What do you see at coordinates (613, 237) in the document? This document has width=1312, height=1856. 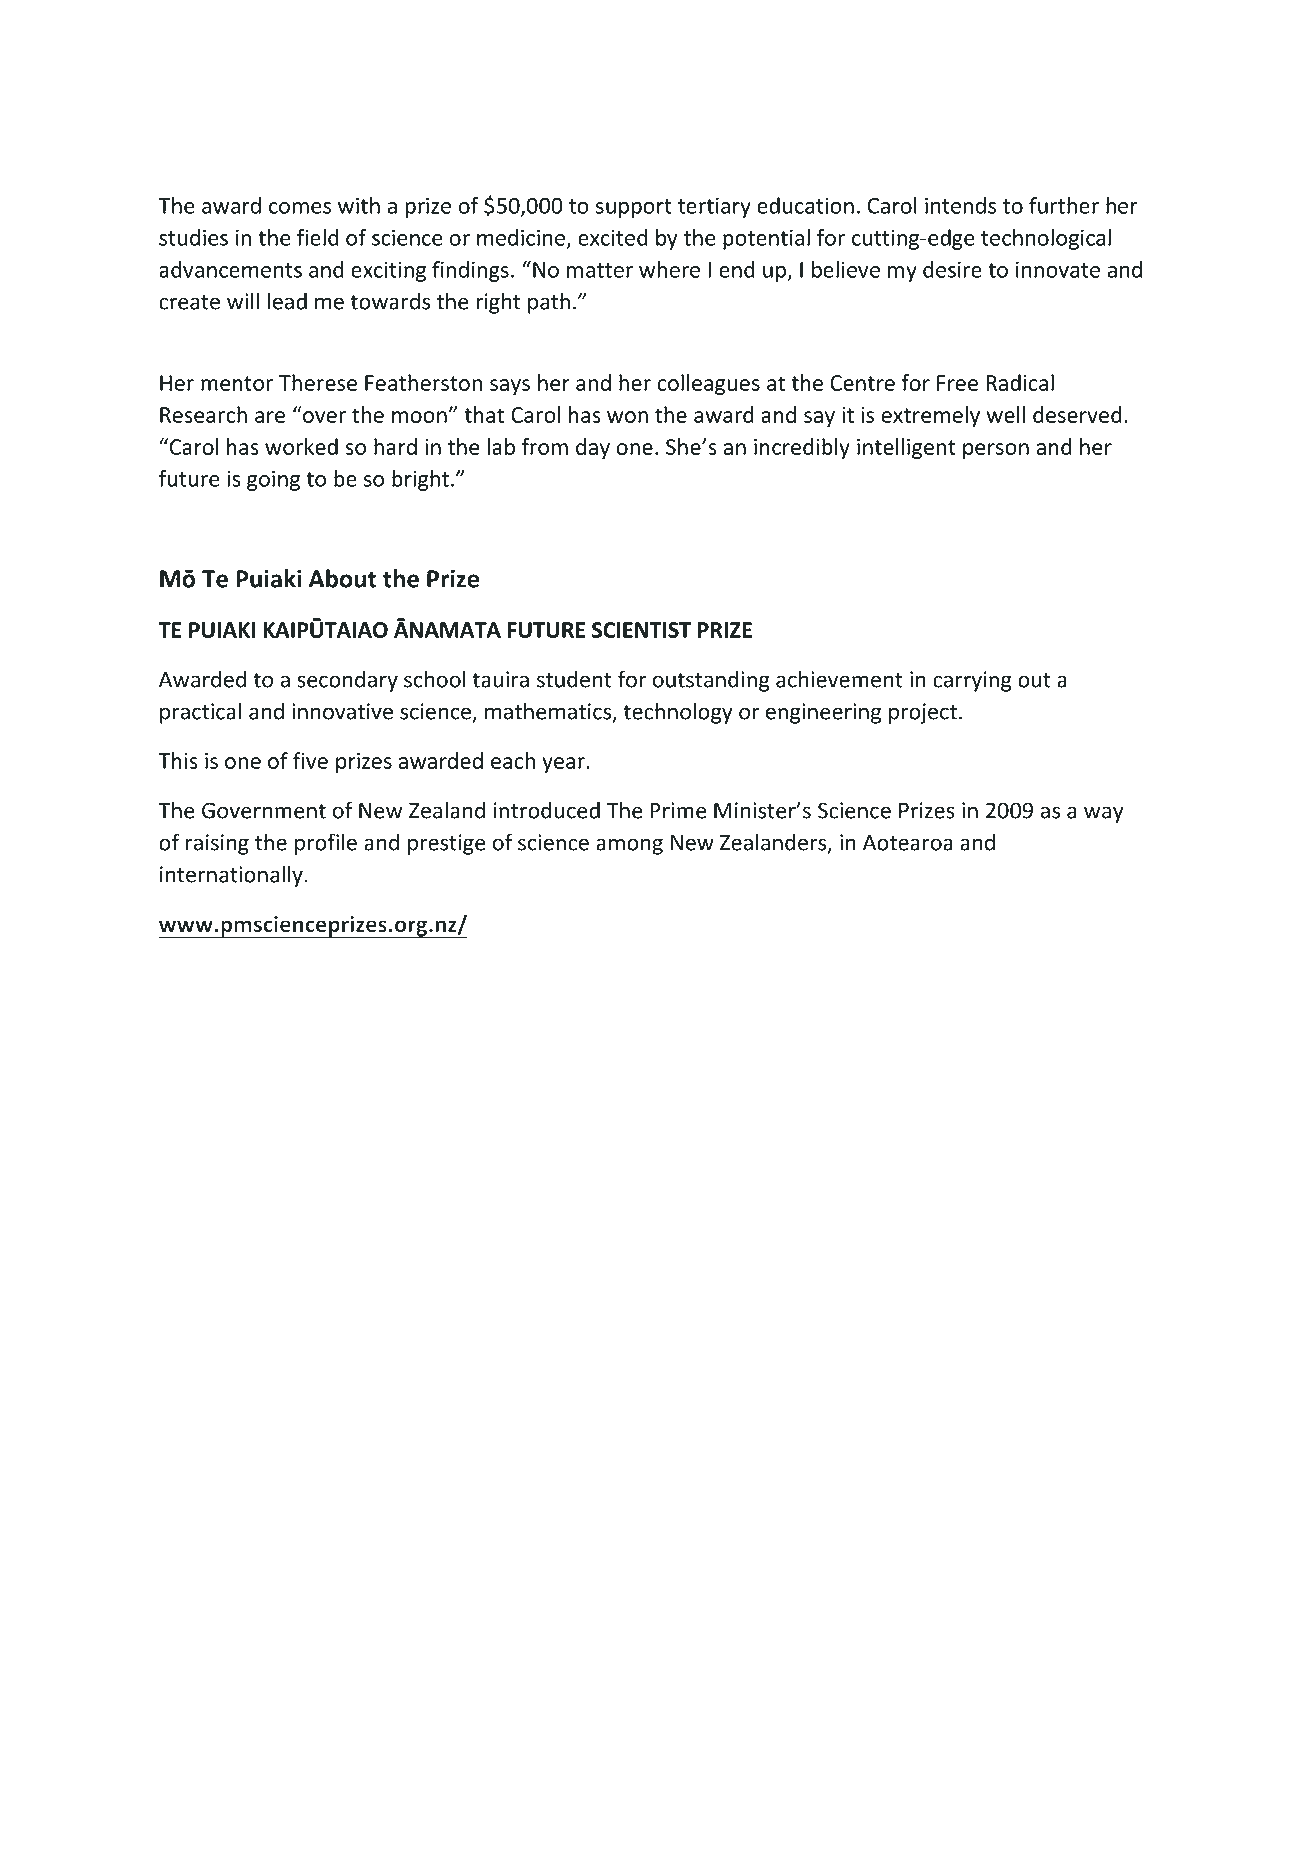 I see `excited` at bounding box center [613, 237].
